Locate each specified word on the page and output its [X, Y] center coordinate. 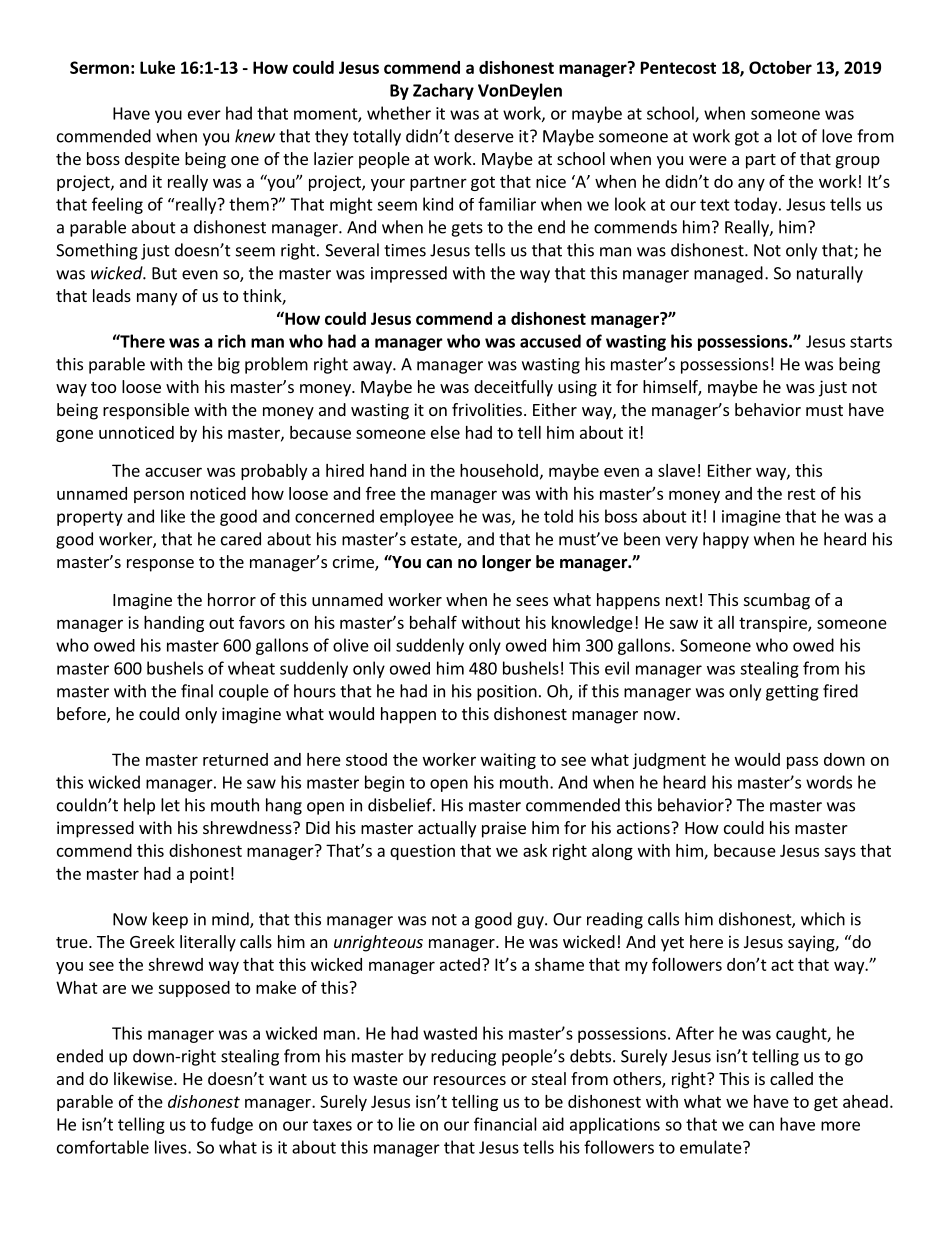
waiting [508, 761]
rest [802, 494]
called [791, 1078]
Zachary [443, 91]
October [780, 67]
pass [802, 762]
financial [505, 1124]
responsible [146, 411]
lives [172, 1147]
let [170, 805]
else [445, 432]
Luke [157, 67]
